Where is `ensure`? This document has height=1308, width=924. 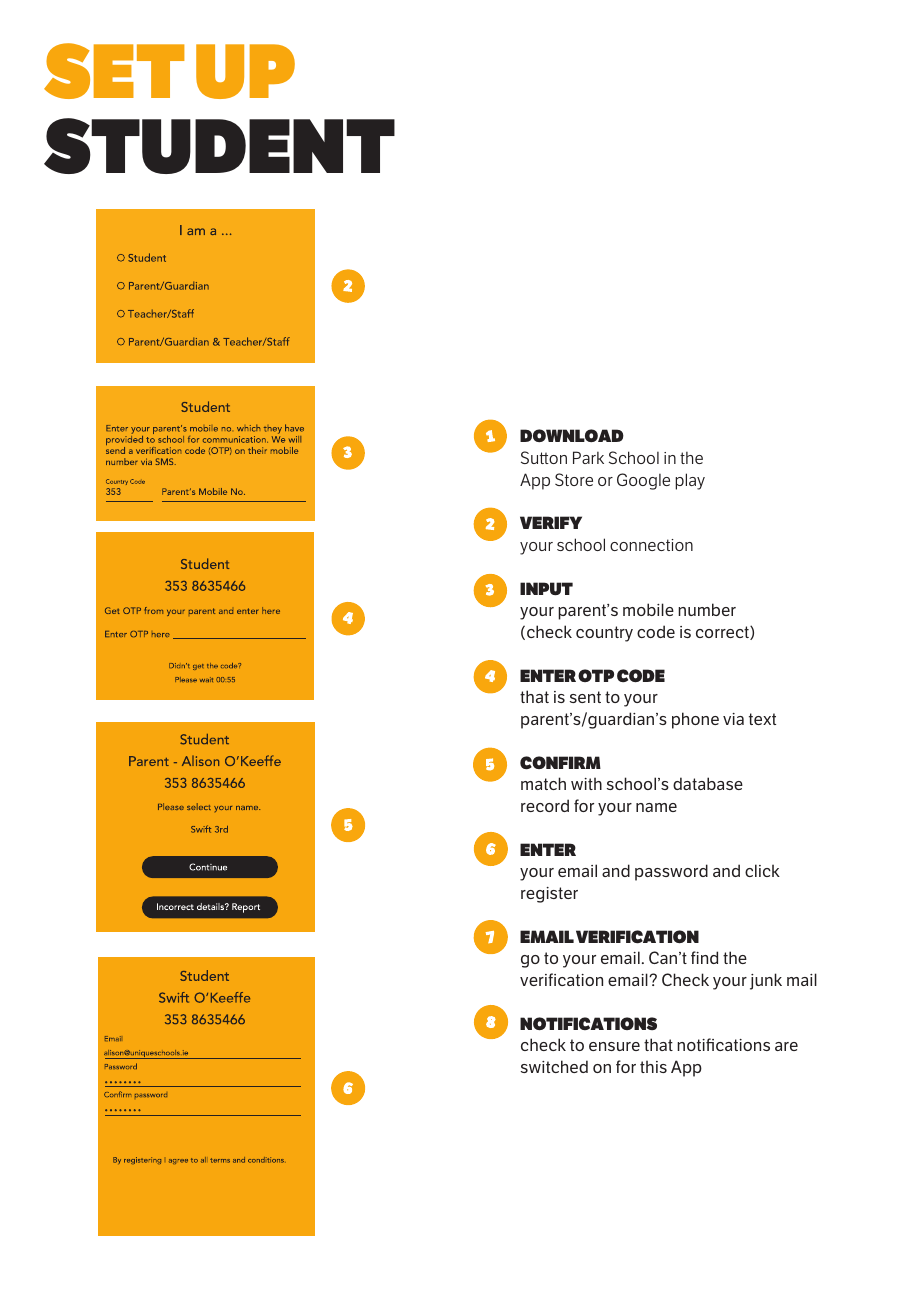
ensure is located at coordinates (614, 1046).
